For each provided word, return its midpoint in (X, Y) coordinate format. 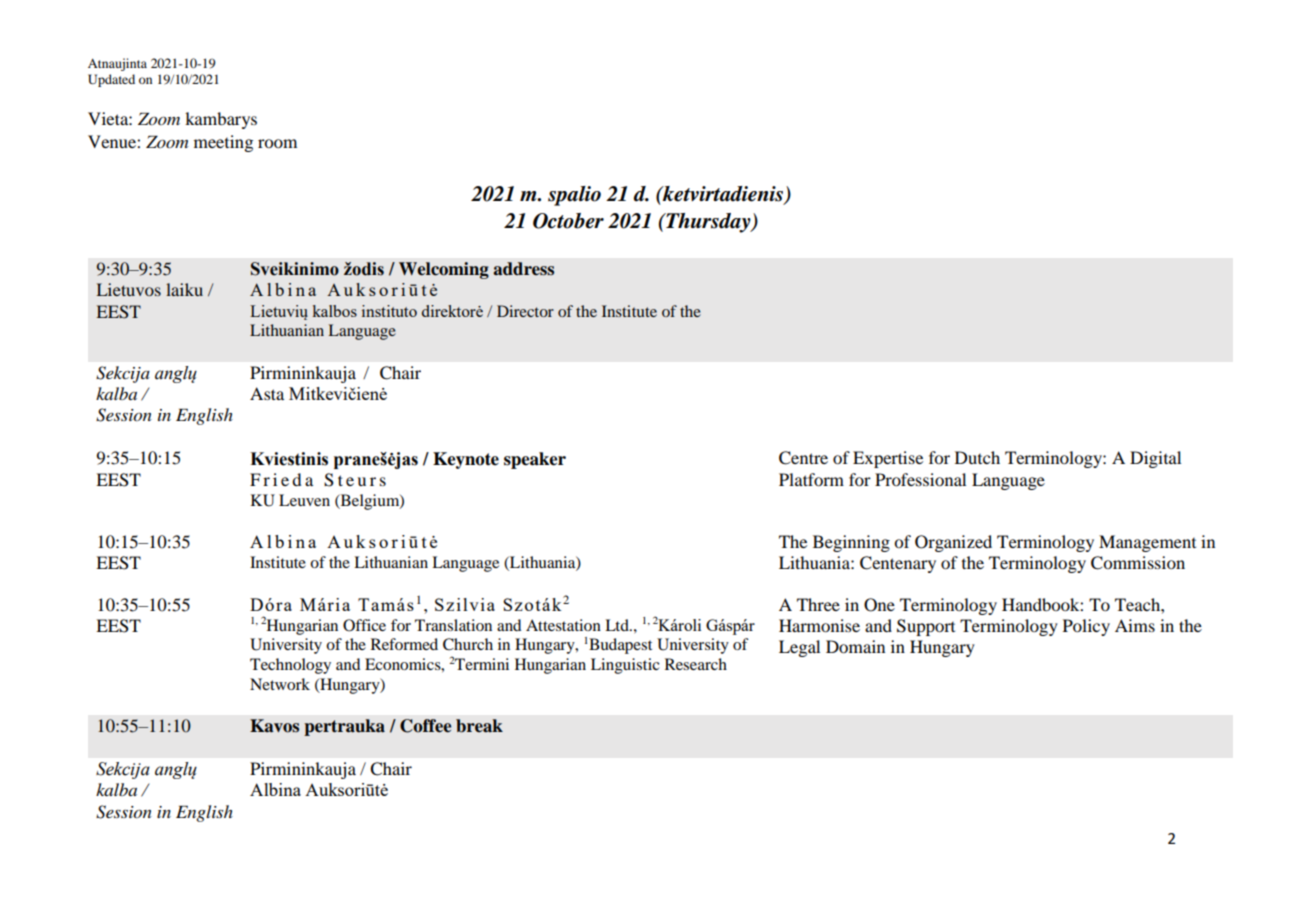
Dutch (977, 457)
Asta (267, 393)
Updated (111, 80)
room (277, 143)
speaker (535, 460)
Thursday (708, 223)
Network (280, 684)
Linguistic (625, 666)
